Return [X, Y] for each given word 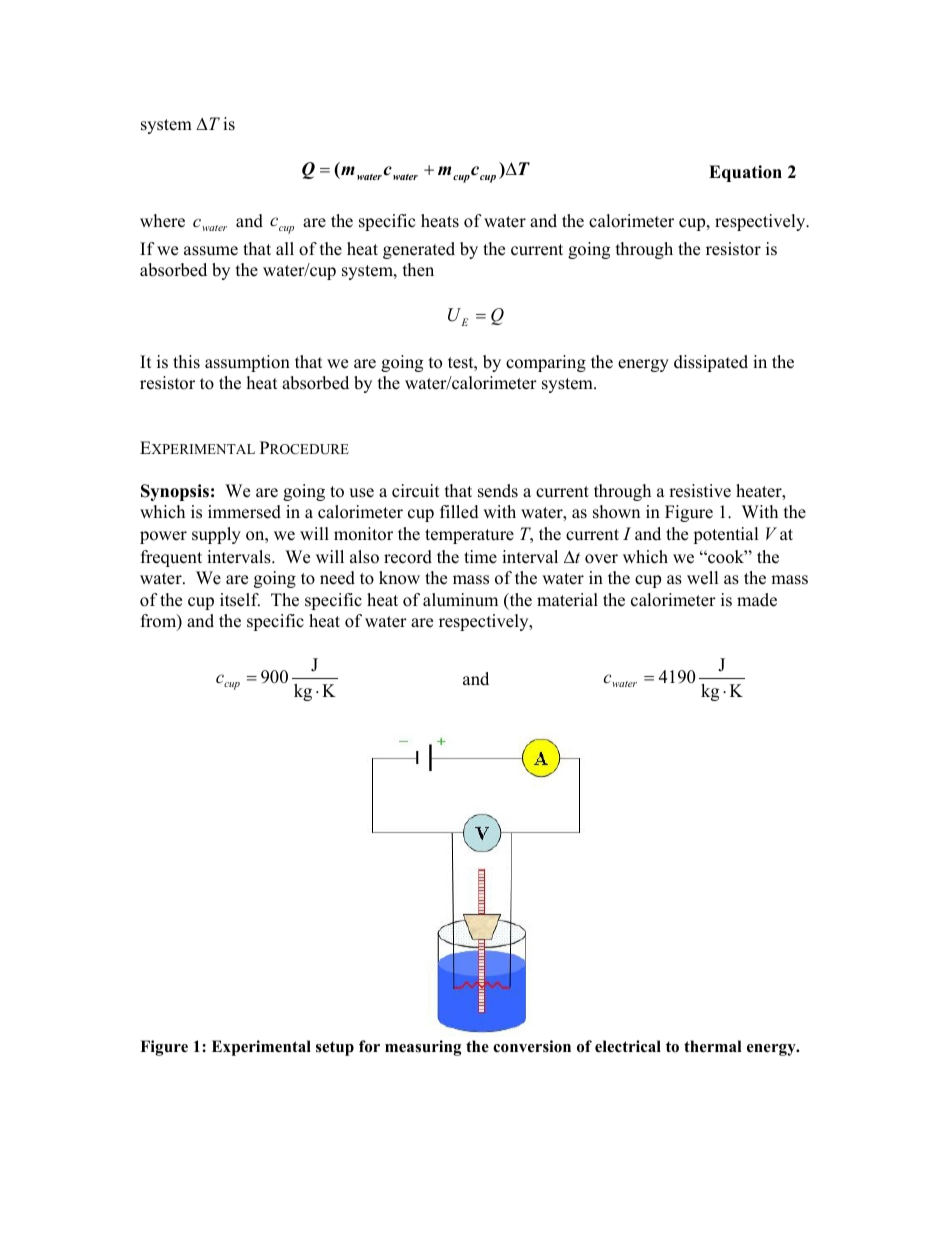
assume [211, 251]
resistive [700, 491]
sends [498, 491]
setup [335, 1048]
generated [419, 250]
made [757, 600]
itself [240, 600]
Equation [745, 173]
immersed [244, 512]
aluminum [460, 600]
